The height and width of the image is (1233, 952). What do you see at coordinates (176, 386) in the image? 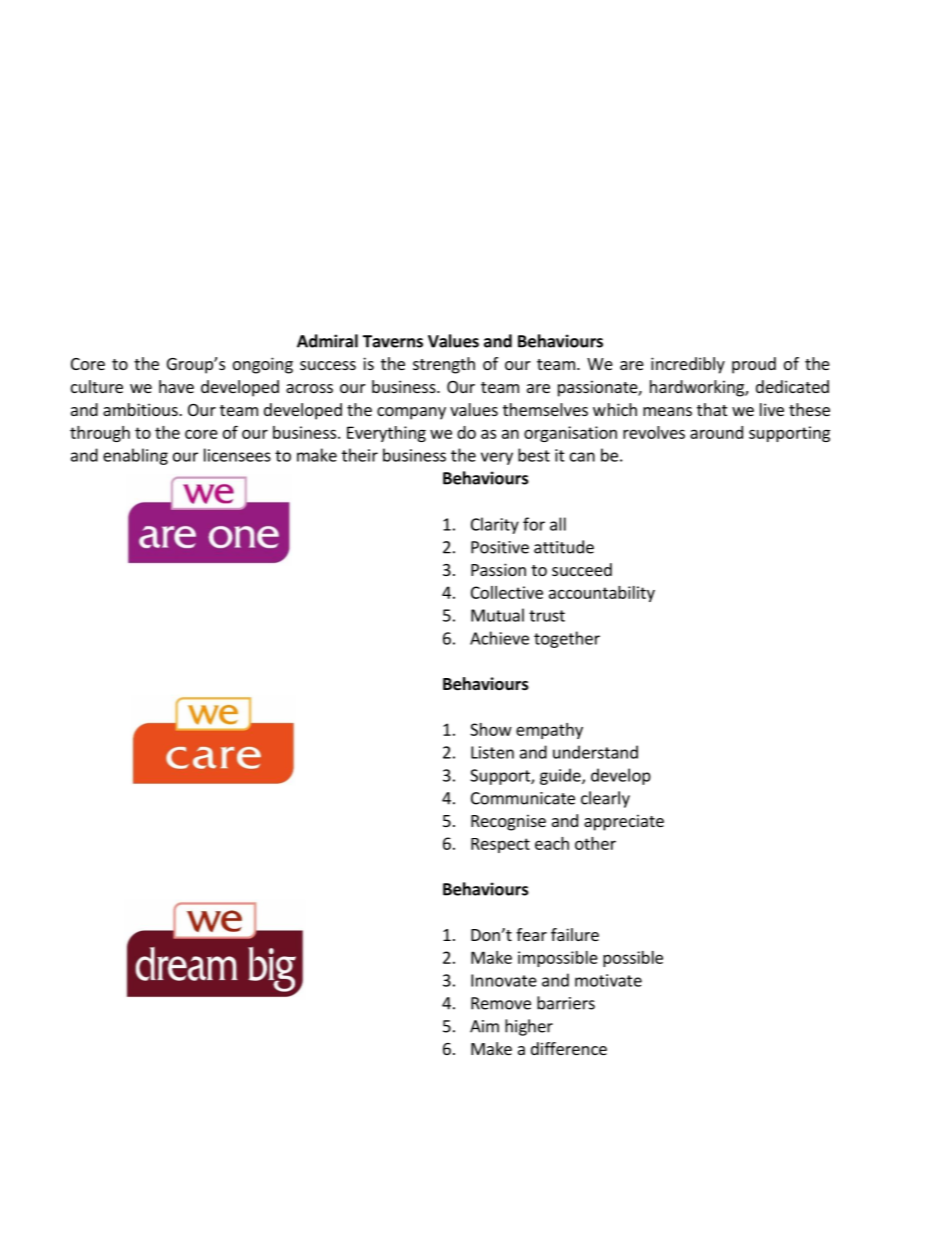
I see `have` at bounding box center [176, 386].
